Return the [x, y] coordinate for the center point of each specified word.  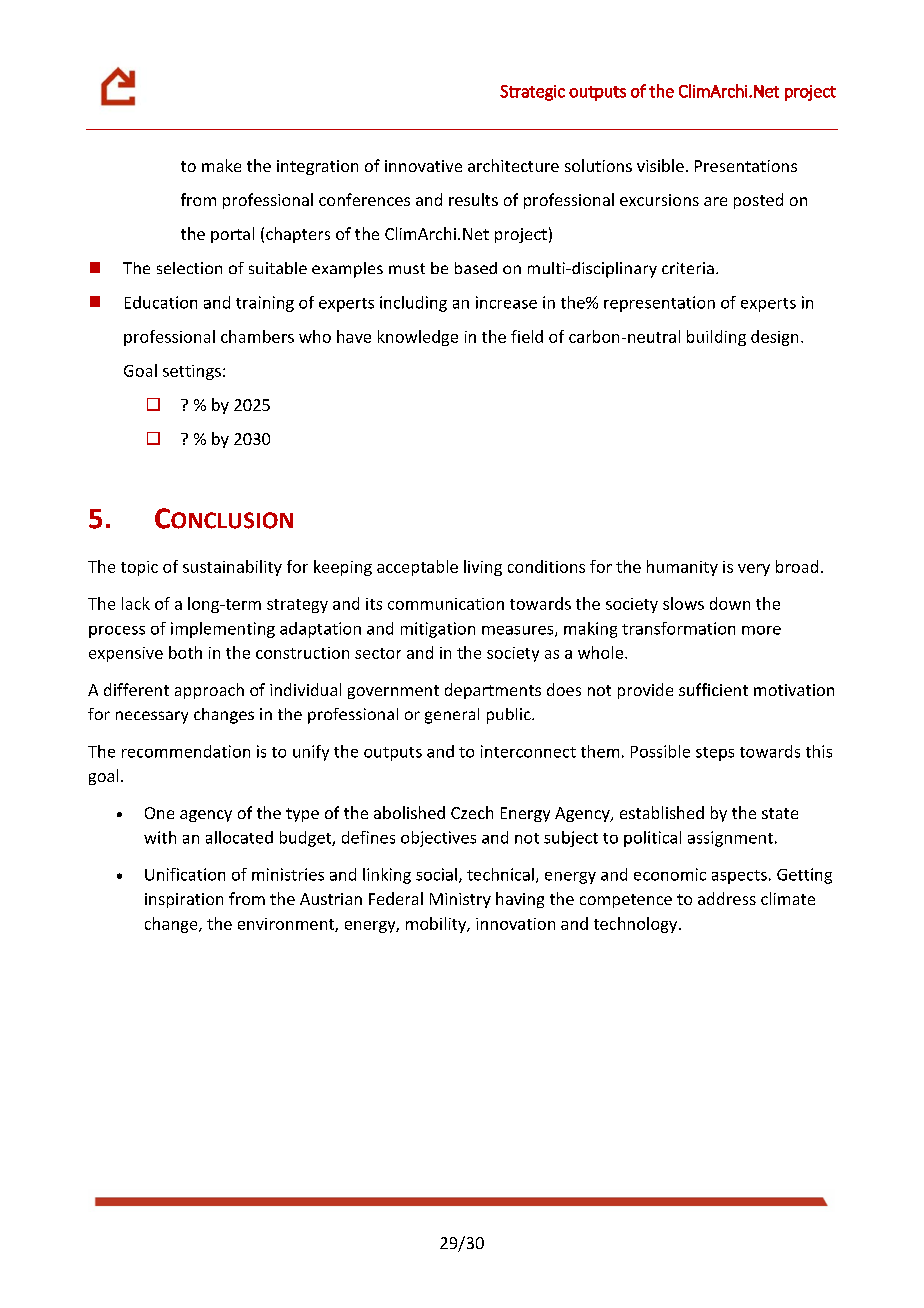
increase [506, 302]
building [716, 338]
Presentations [746, 166]
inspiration [184, 900]
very [754, 570]
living [483, 568]
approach [209, 691]
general [452, 716]
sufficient [713, 689]
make [221, 165]
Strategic [532, 93]
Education [161, 302]
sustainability [232, 568]
